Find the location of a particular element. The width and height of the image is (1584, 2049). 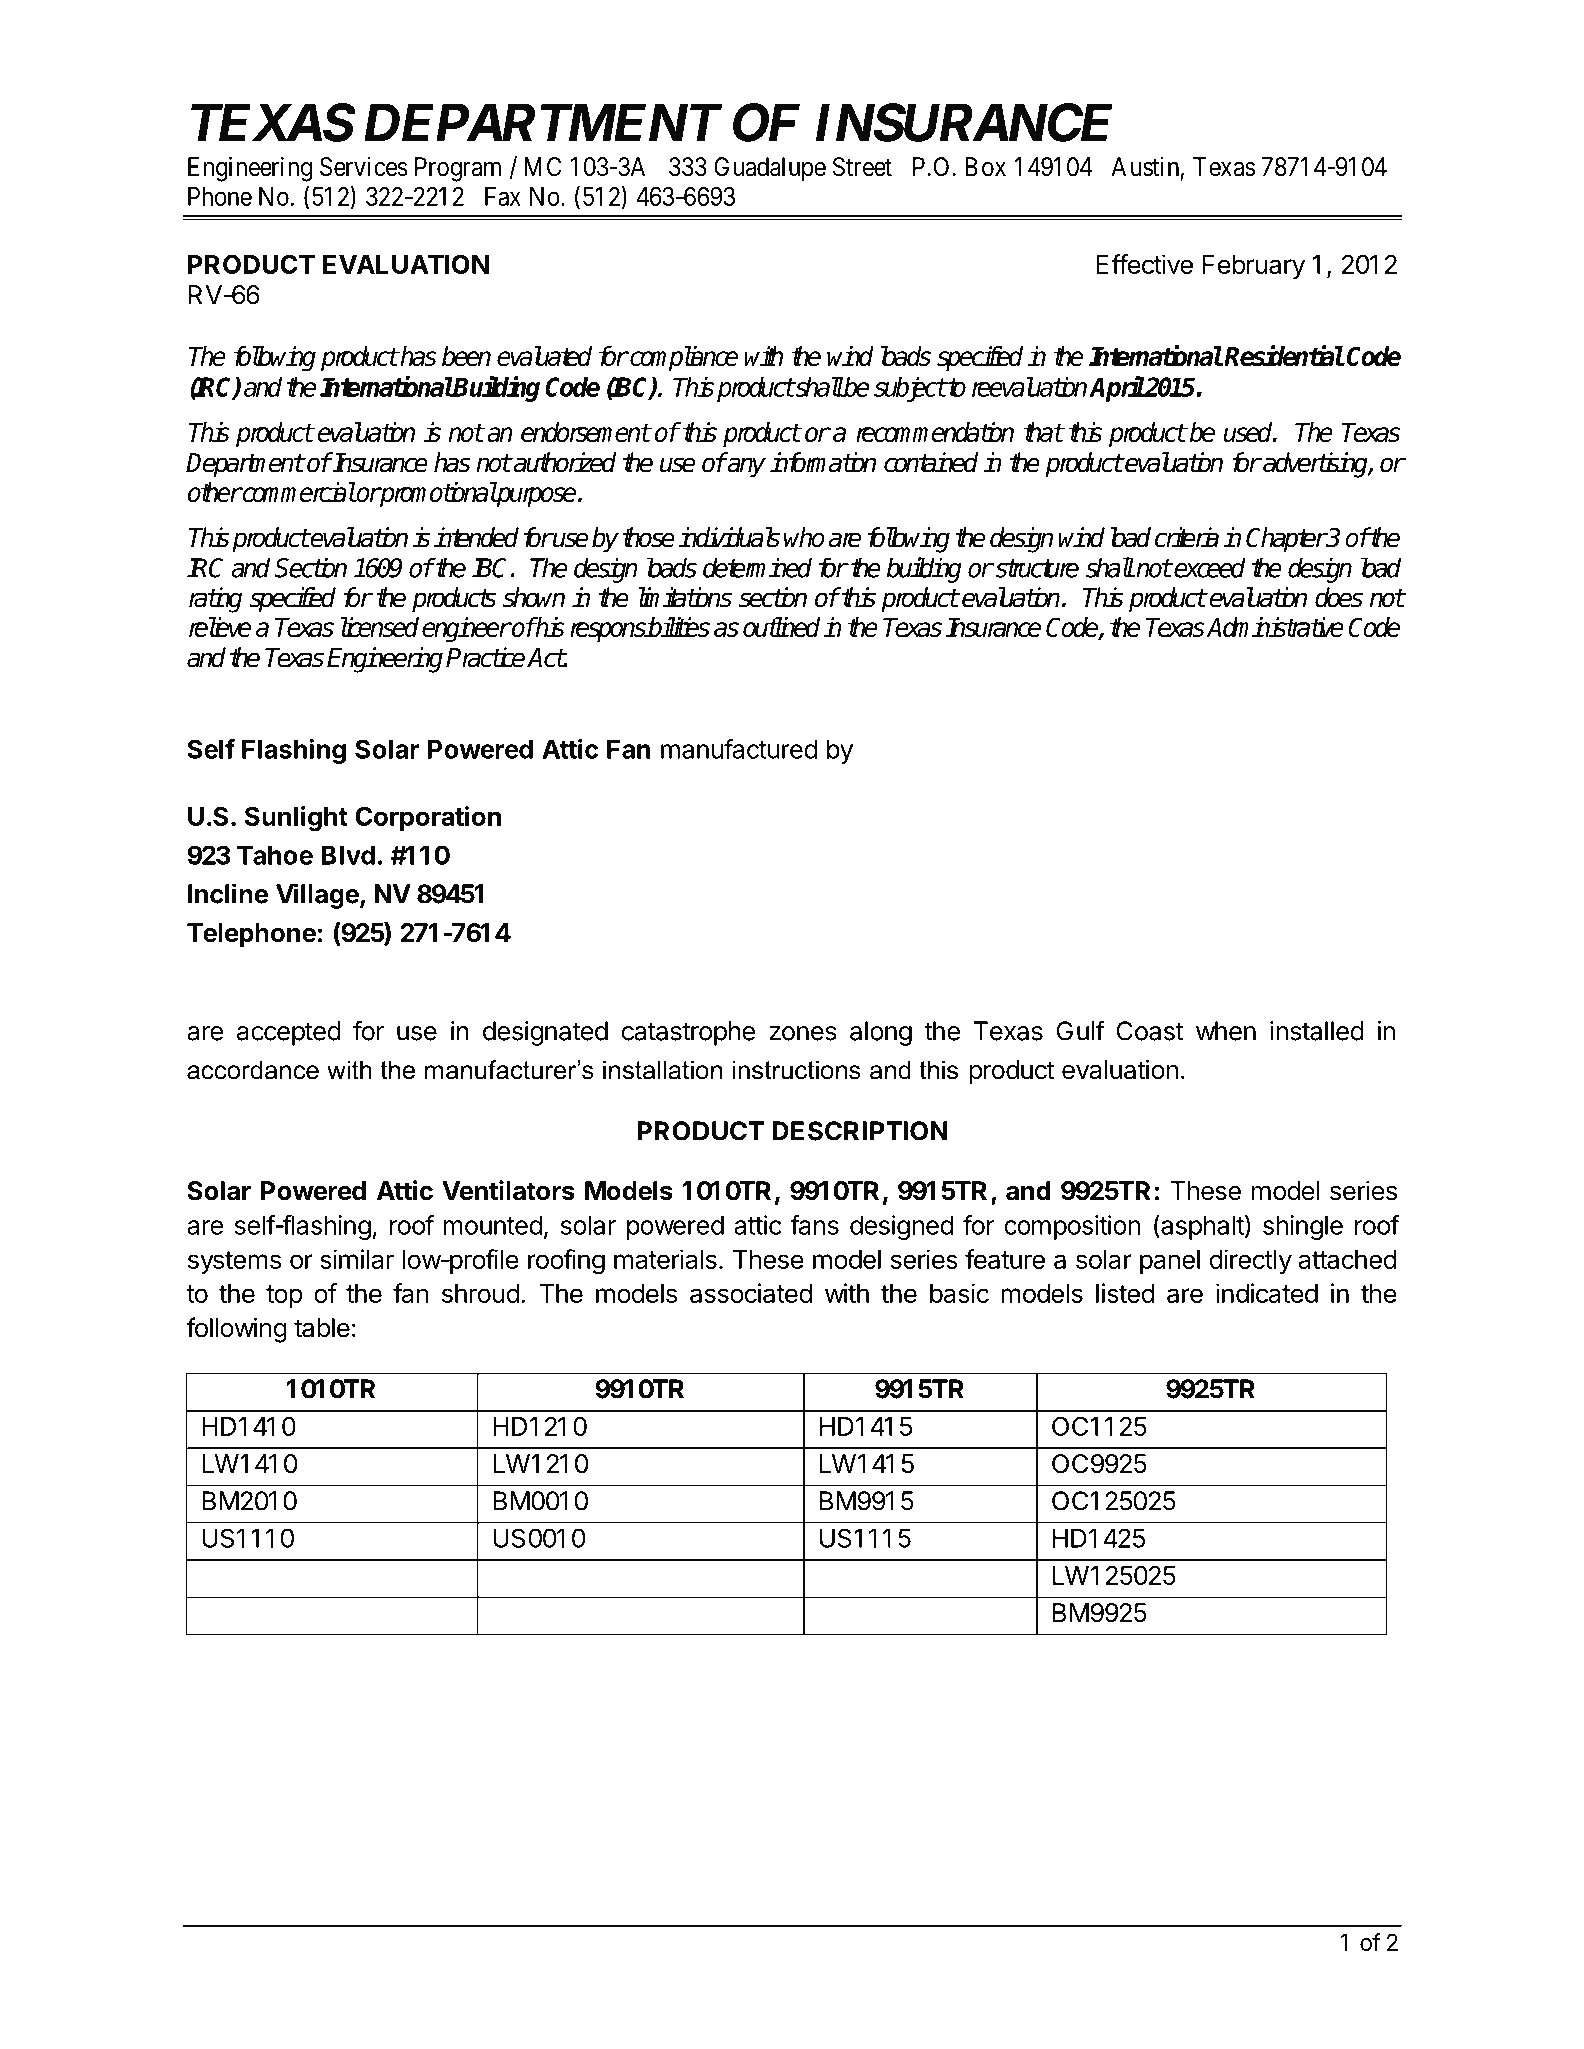

Guadalupe is located at coordinates (770, 169).
